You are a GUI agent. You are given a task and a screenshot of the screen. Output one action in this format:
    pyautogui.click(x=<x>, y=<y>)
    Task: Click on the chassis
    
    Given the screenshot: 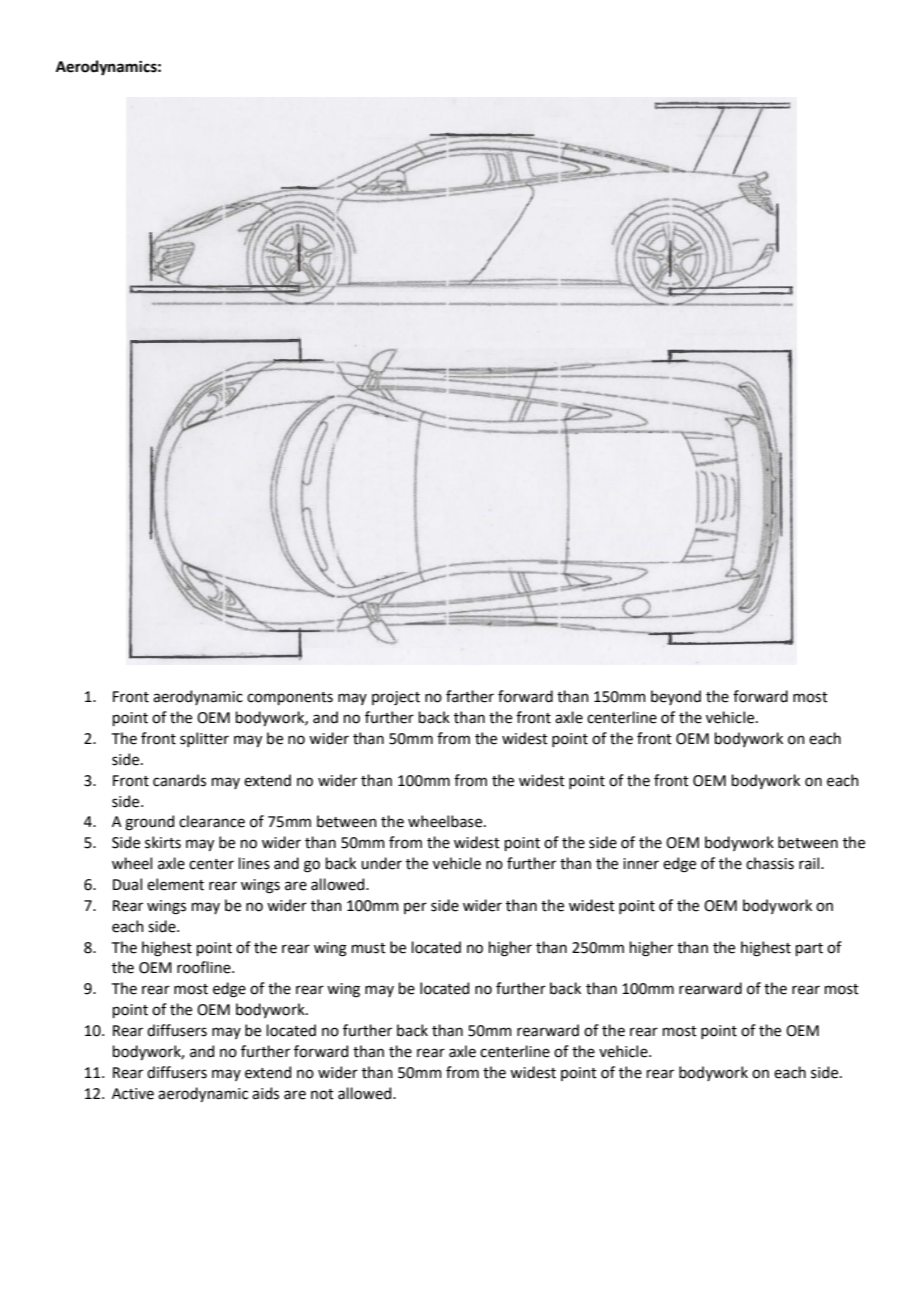 What is the action you would take?
    pyautogui.click(x=770, y=863)
